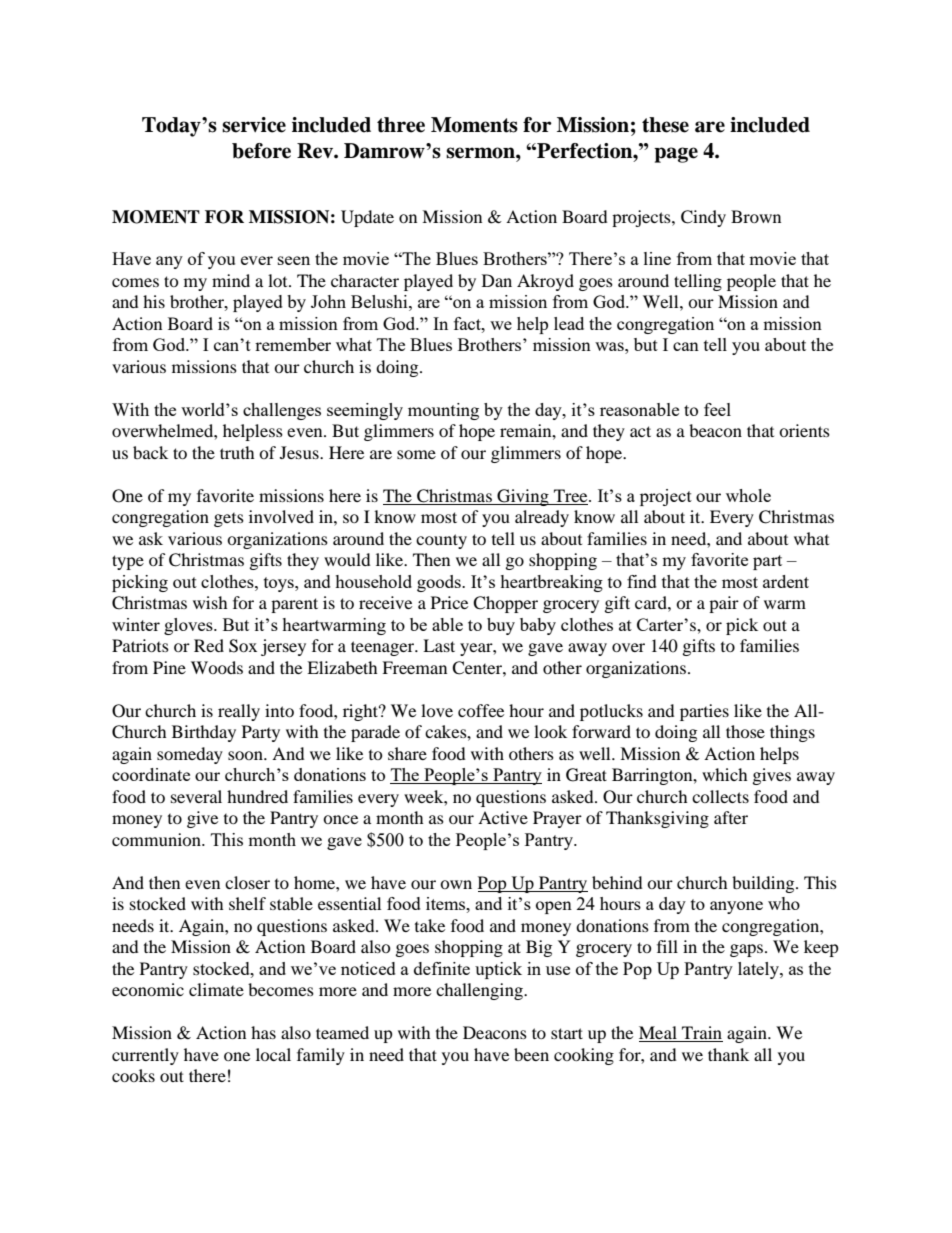 This document has width=952, height=1233. Describe the element at coordinates (717, 409) in the document. I see `feel` at that location.
